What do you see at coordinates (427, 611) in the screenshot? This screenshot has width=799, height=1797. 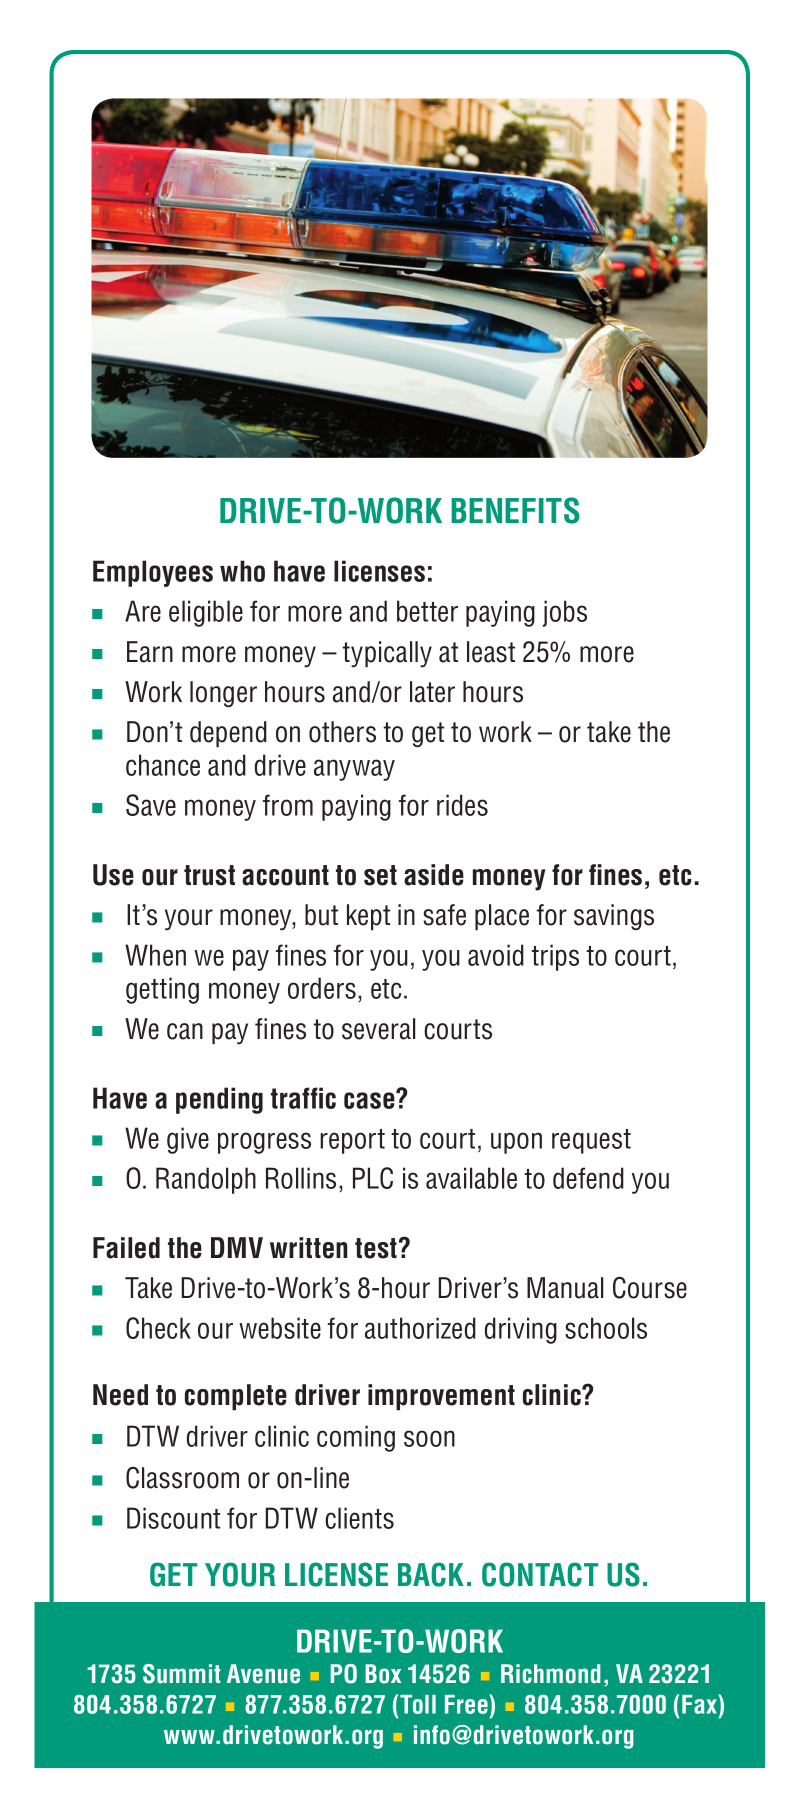 I see `better` at bounding box center [427, 611].
